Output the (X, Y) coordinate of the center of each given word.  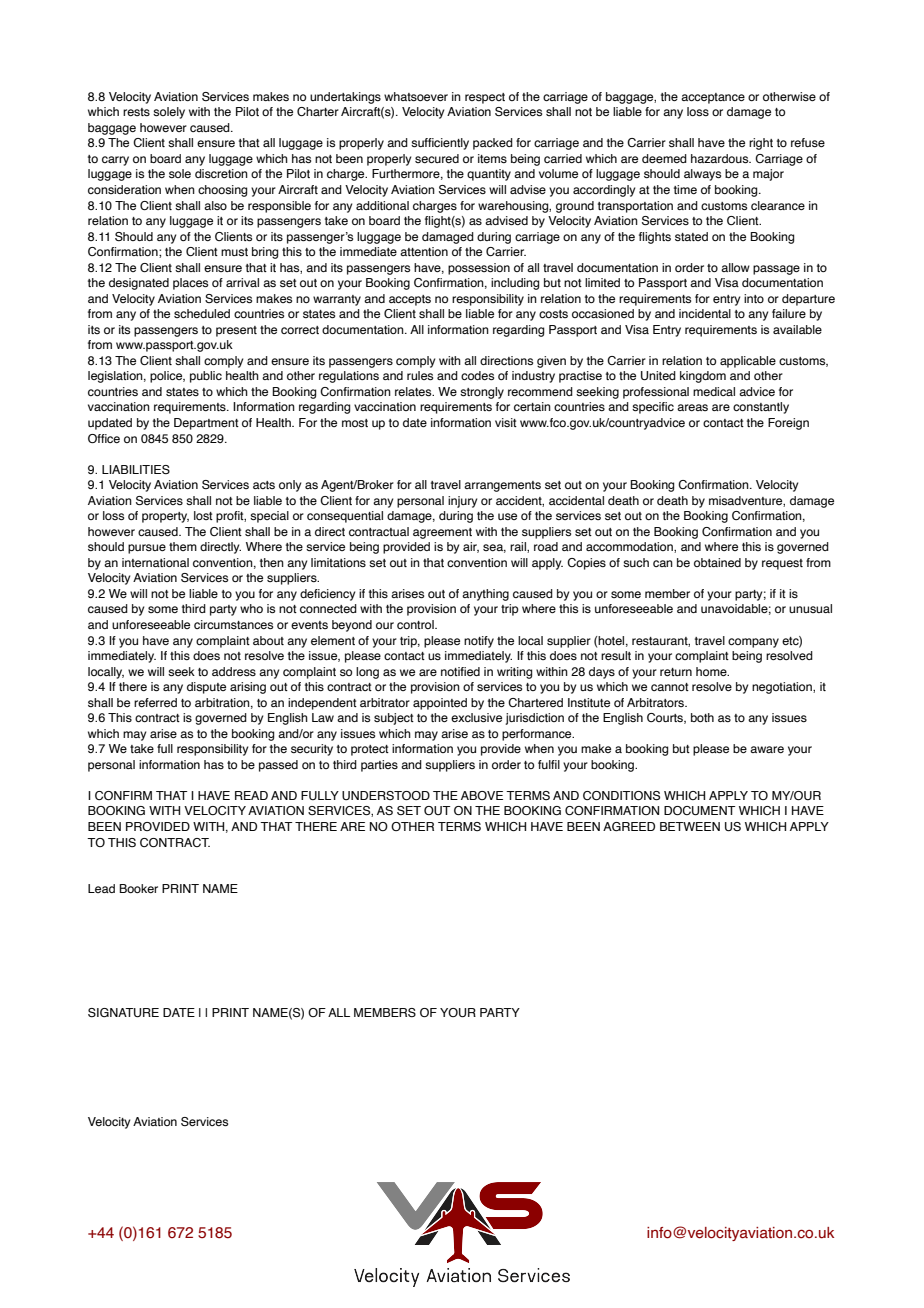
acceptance (713, 98)
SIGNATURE (123, 1013)
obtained (717, 562)
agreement (442, 533)
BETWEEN (690, 826)
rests (136, 112)
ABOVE (482, 795)
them (183, 546)
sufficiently (440, 144)
